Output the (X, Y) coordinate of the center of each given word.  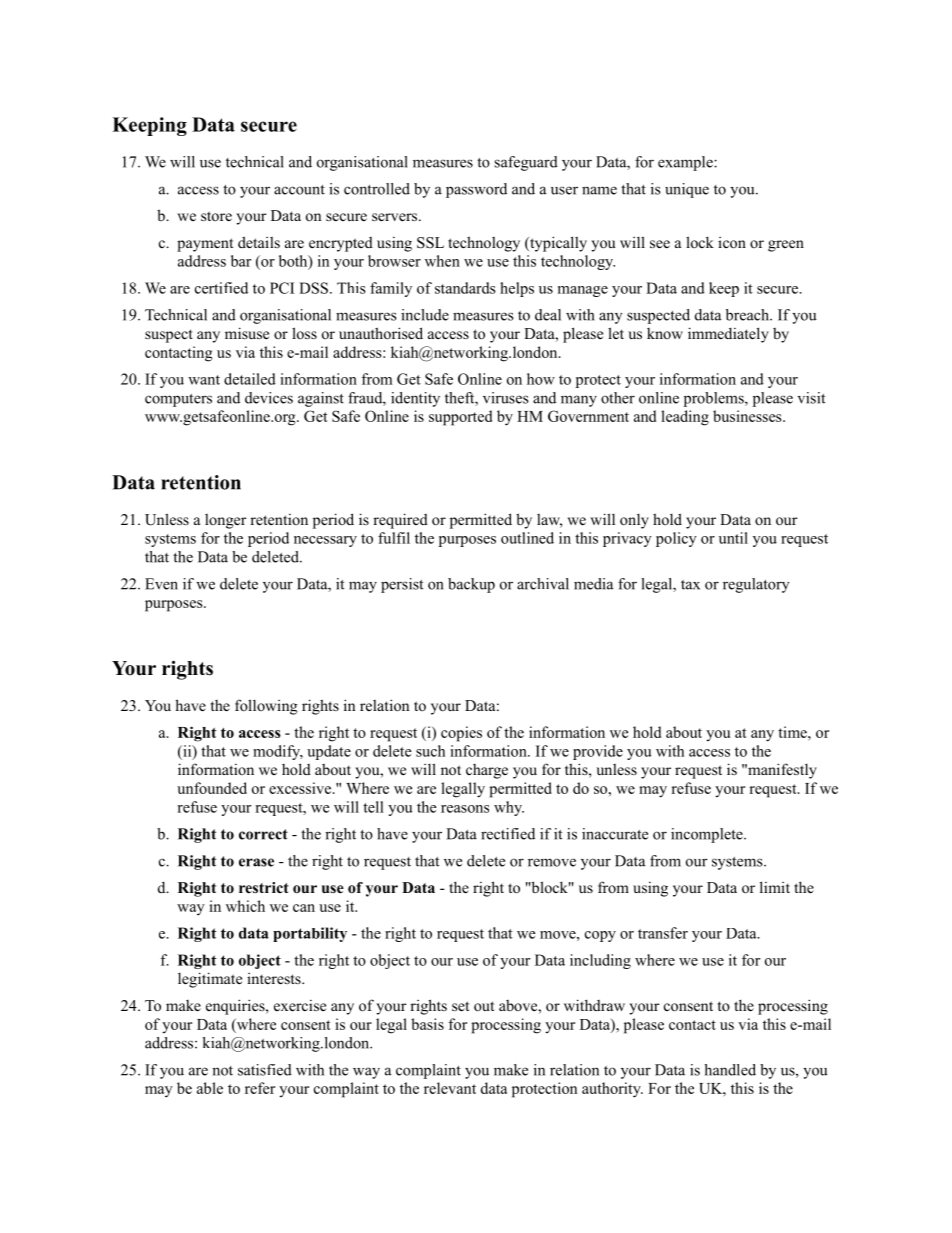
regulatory (756, 585)
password (476, 190)
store (216, 216)
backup (471, 585)
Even (161, 584)
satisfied (265, 1070)
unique (687, 190)
